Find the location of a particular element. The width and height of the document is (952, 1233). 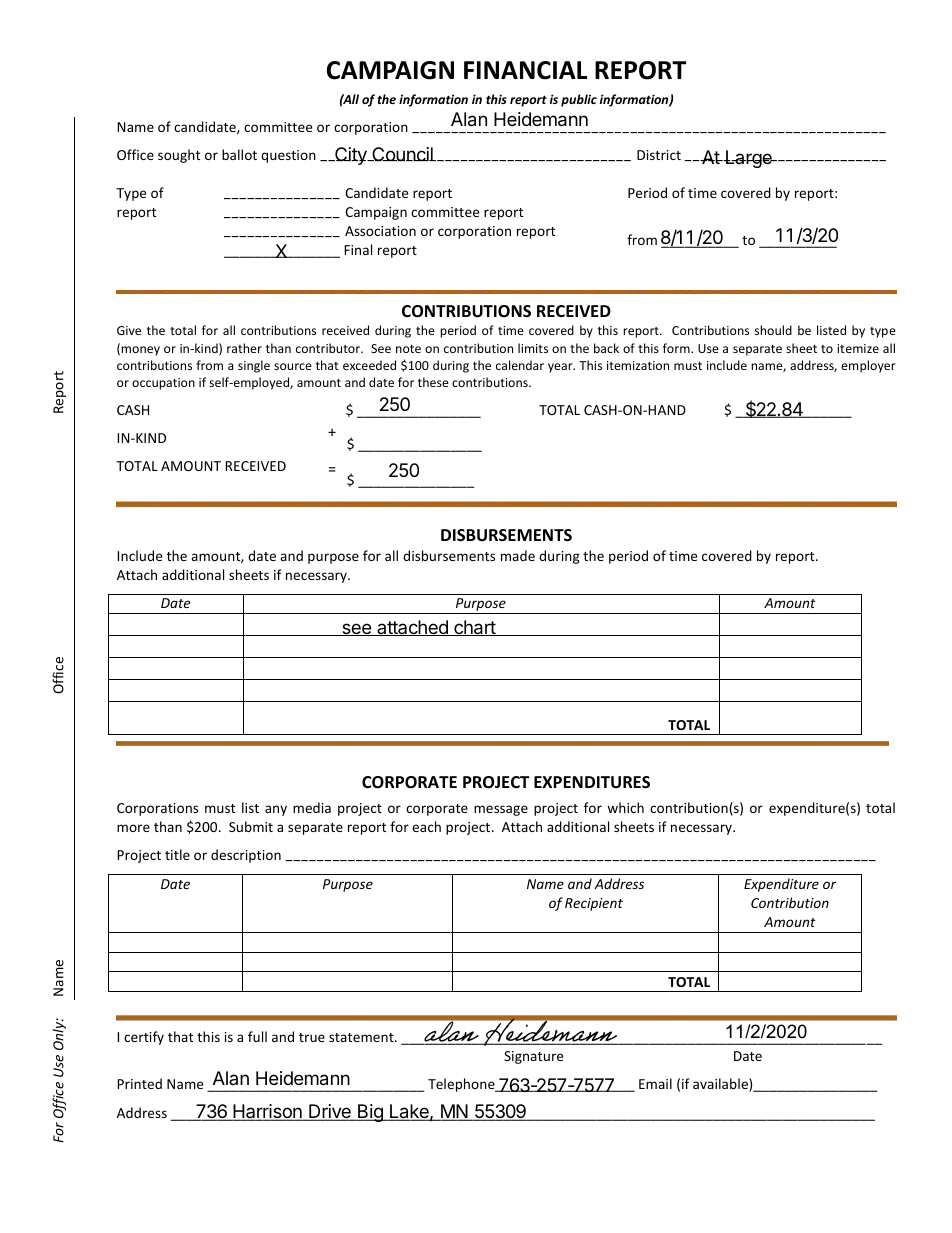

made is located at coordinates (518, 555).
